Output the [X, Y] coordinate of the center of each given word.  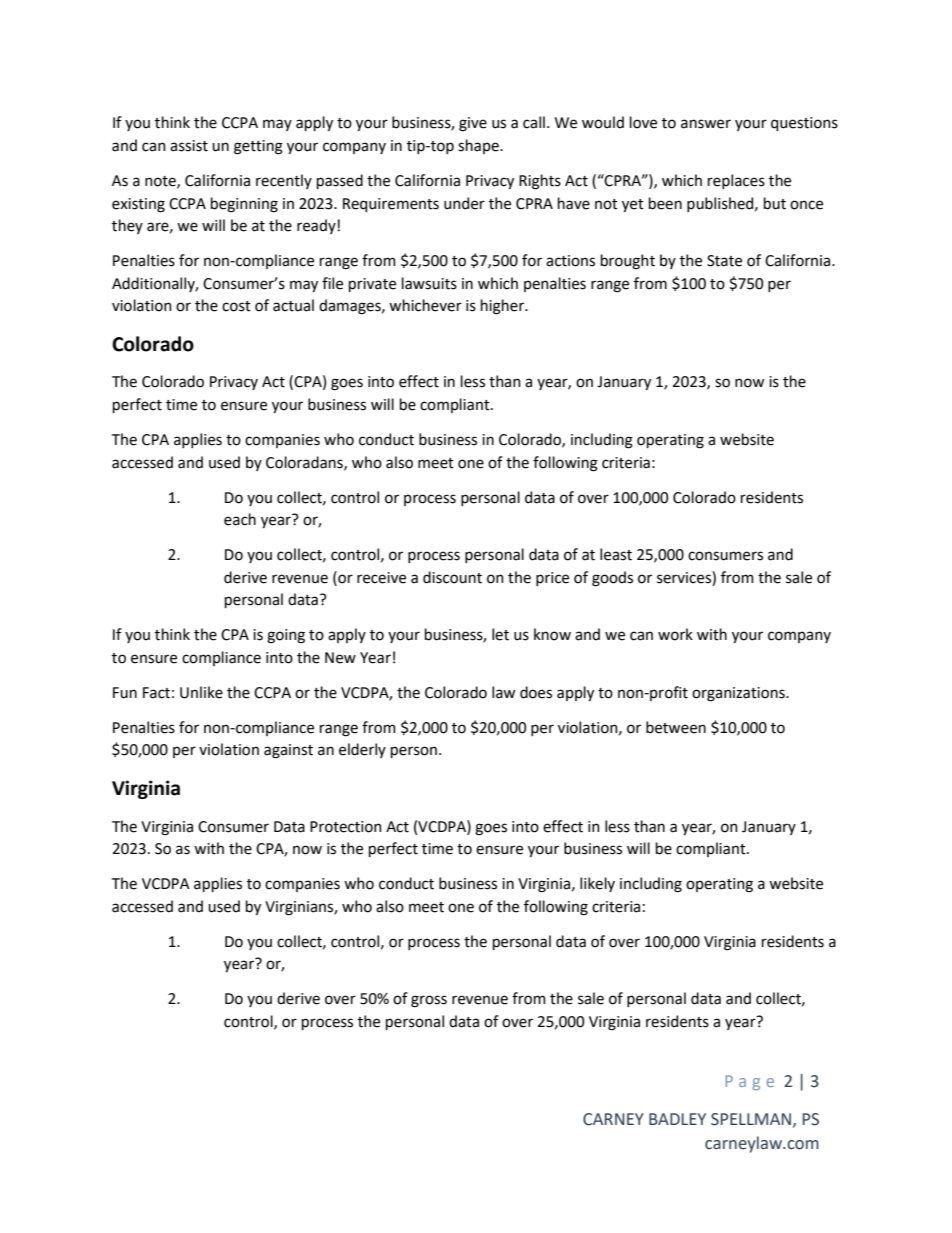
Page [749, 1083]
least [616, 554]
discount [452, 577]
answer [706, 124]
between [676, 727]
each [240, 519]
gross [429, 1001]
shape [479, 146]
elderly [362, 750]
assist [189, 146]
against [288, 751]
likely [597, 884]
